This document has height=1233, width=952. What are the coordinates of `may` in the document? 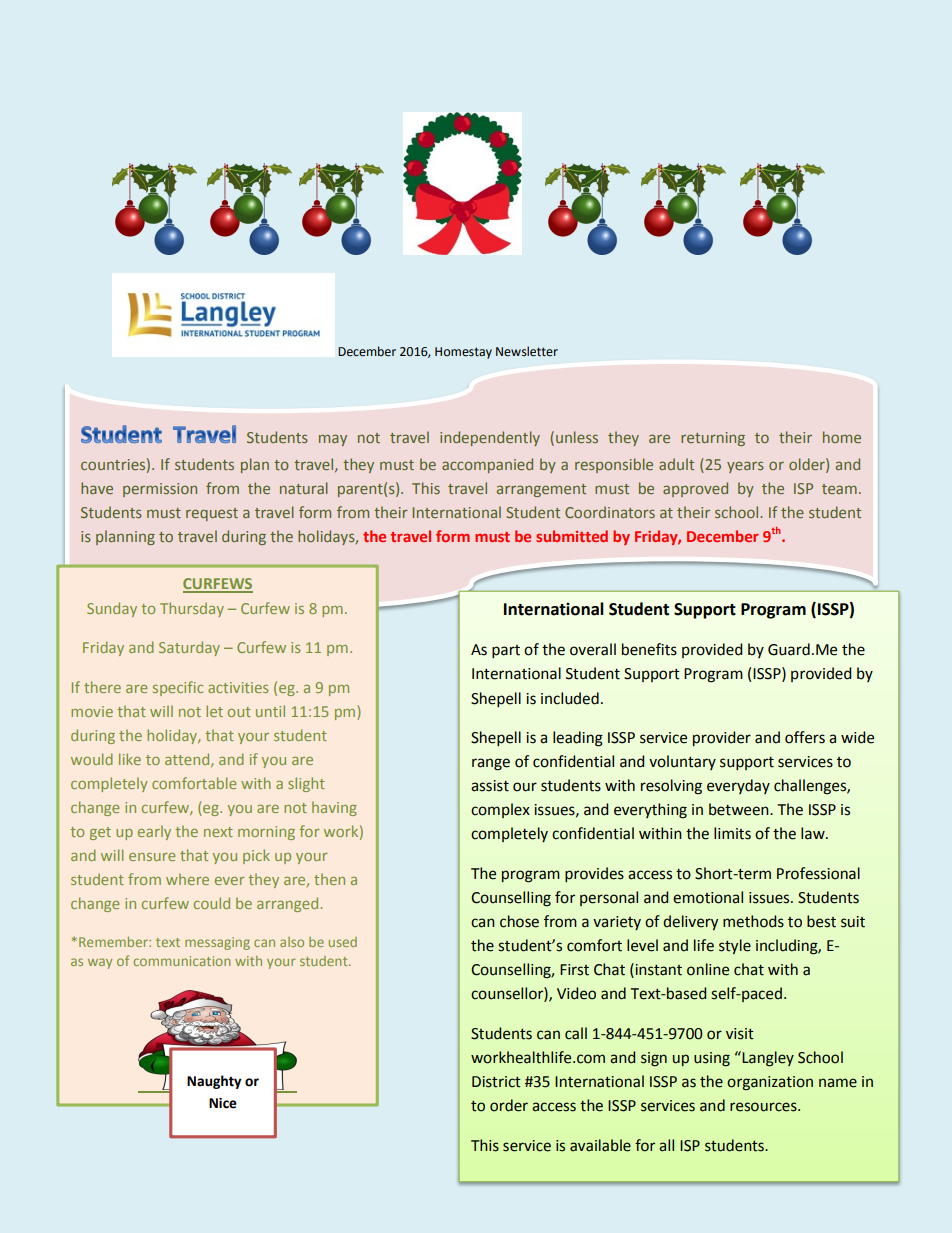 It's located at (333, 440).
